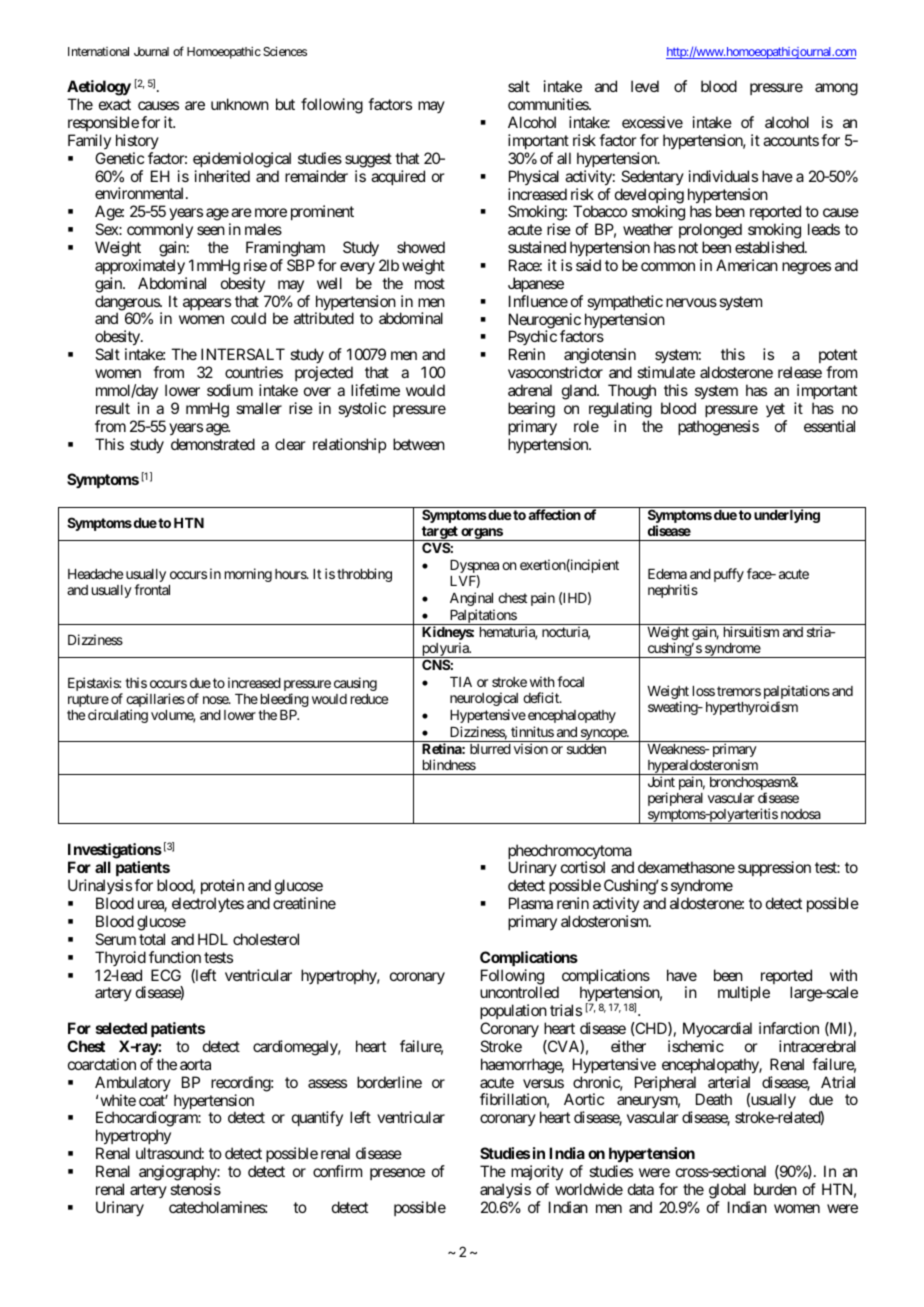 This screenshot has width=924, height=1307. Describe the element at coordinates (729, 575) in the screenshot. I see `puffy` at that location.
